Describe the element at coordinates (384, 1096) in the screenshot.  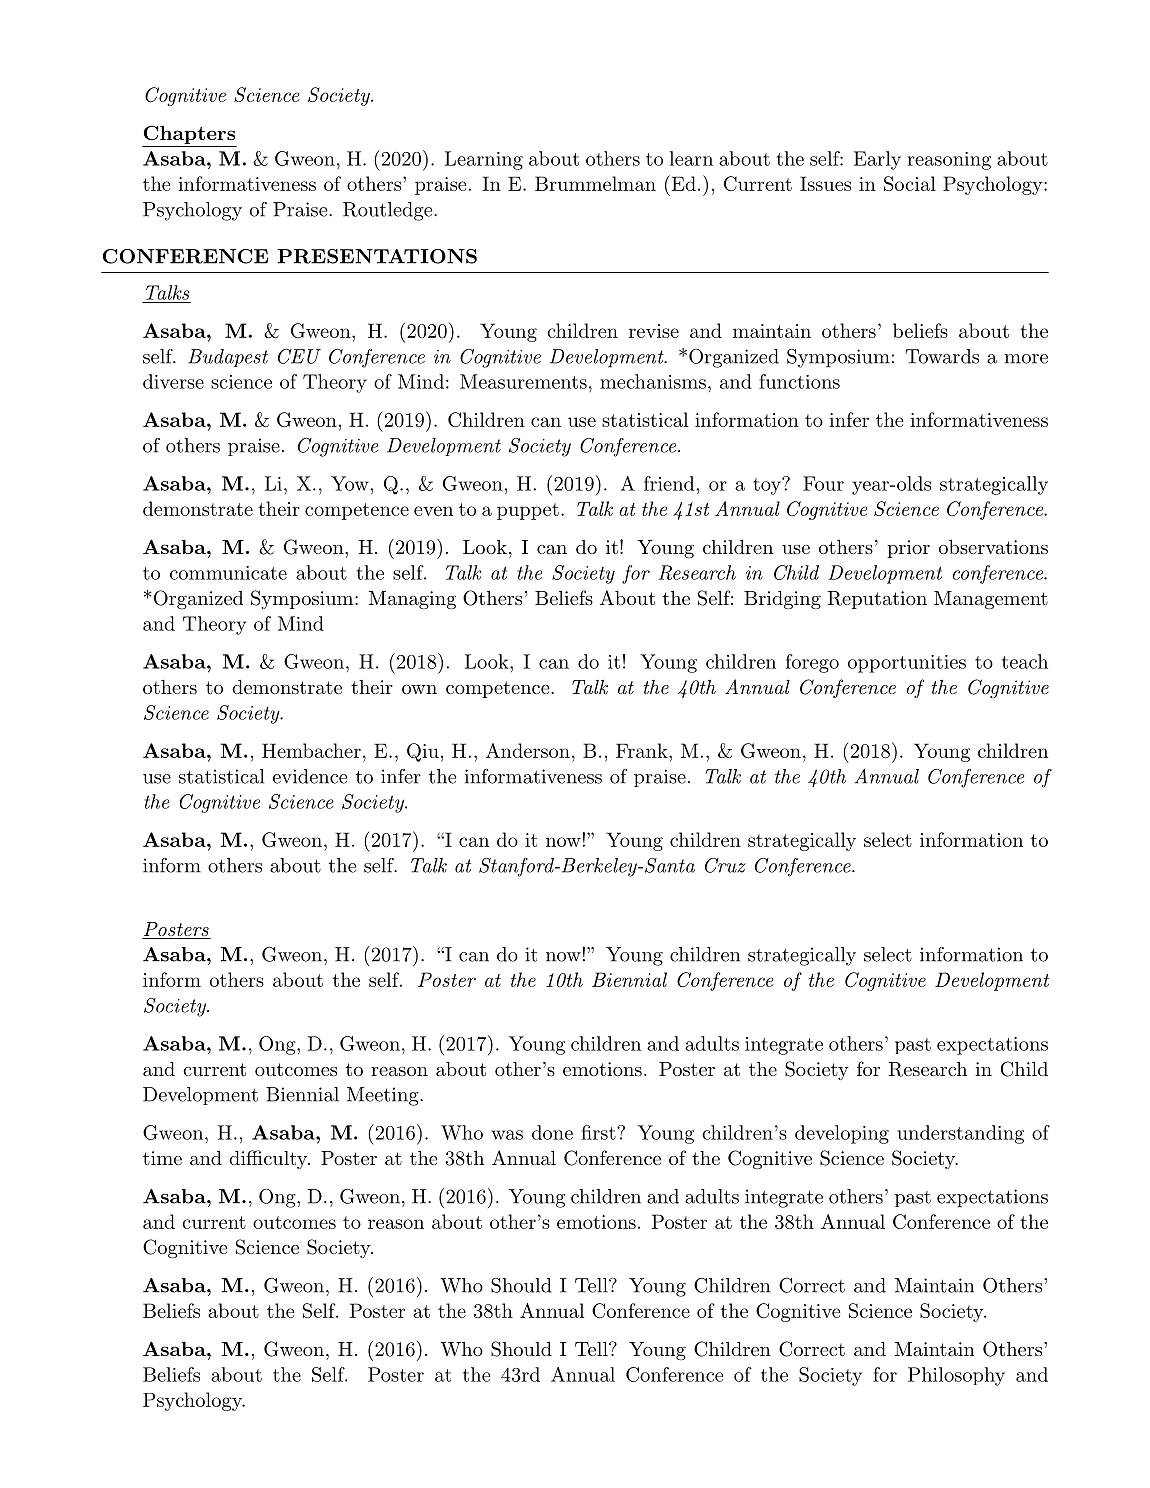
I see `Meeting` at that location.
